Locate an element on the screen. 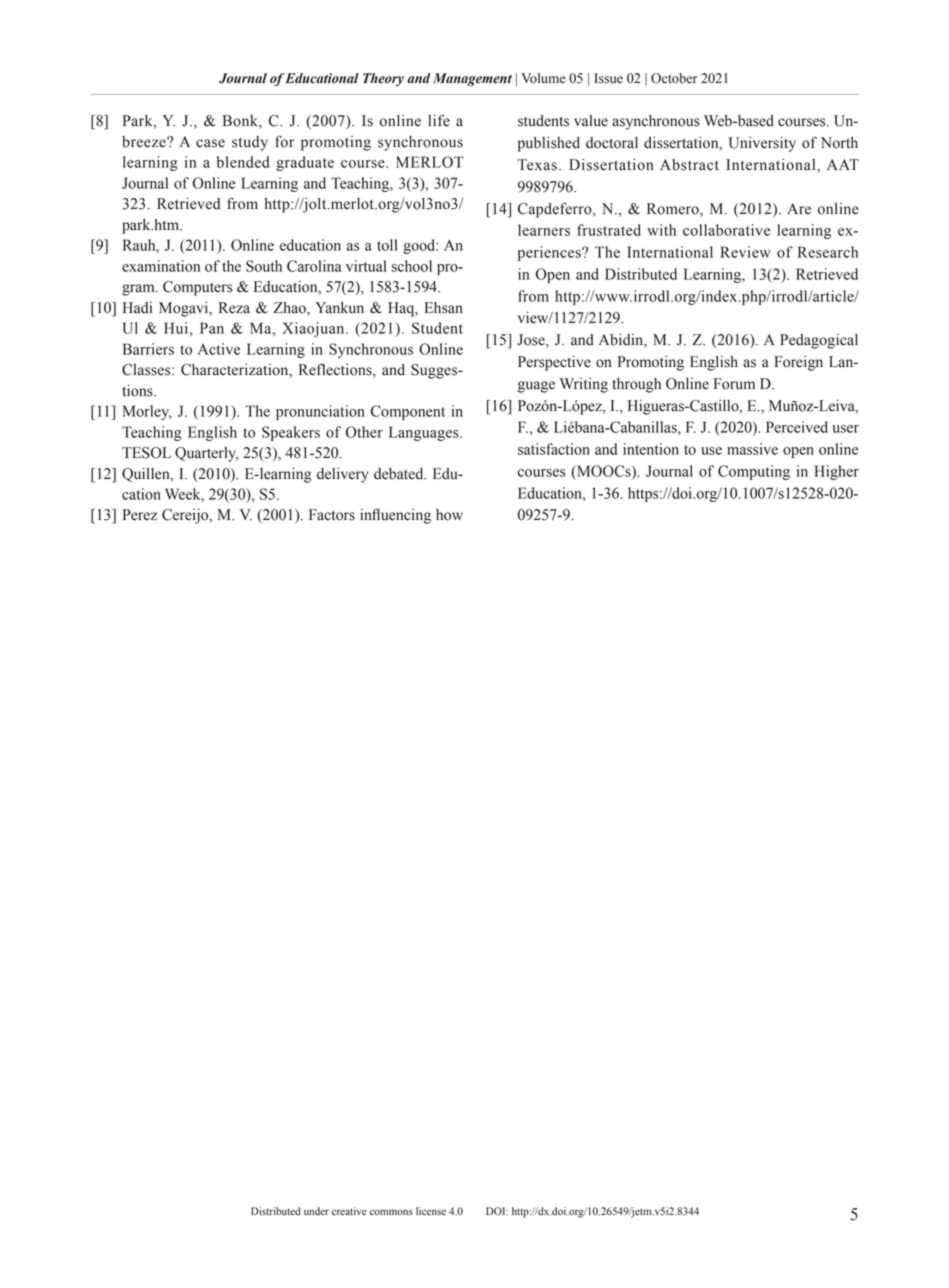  Management is located at coordinates (472, 80).
